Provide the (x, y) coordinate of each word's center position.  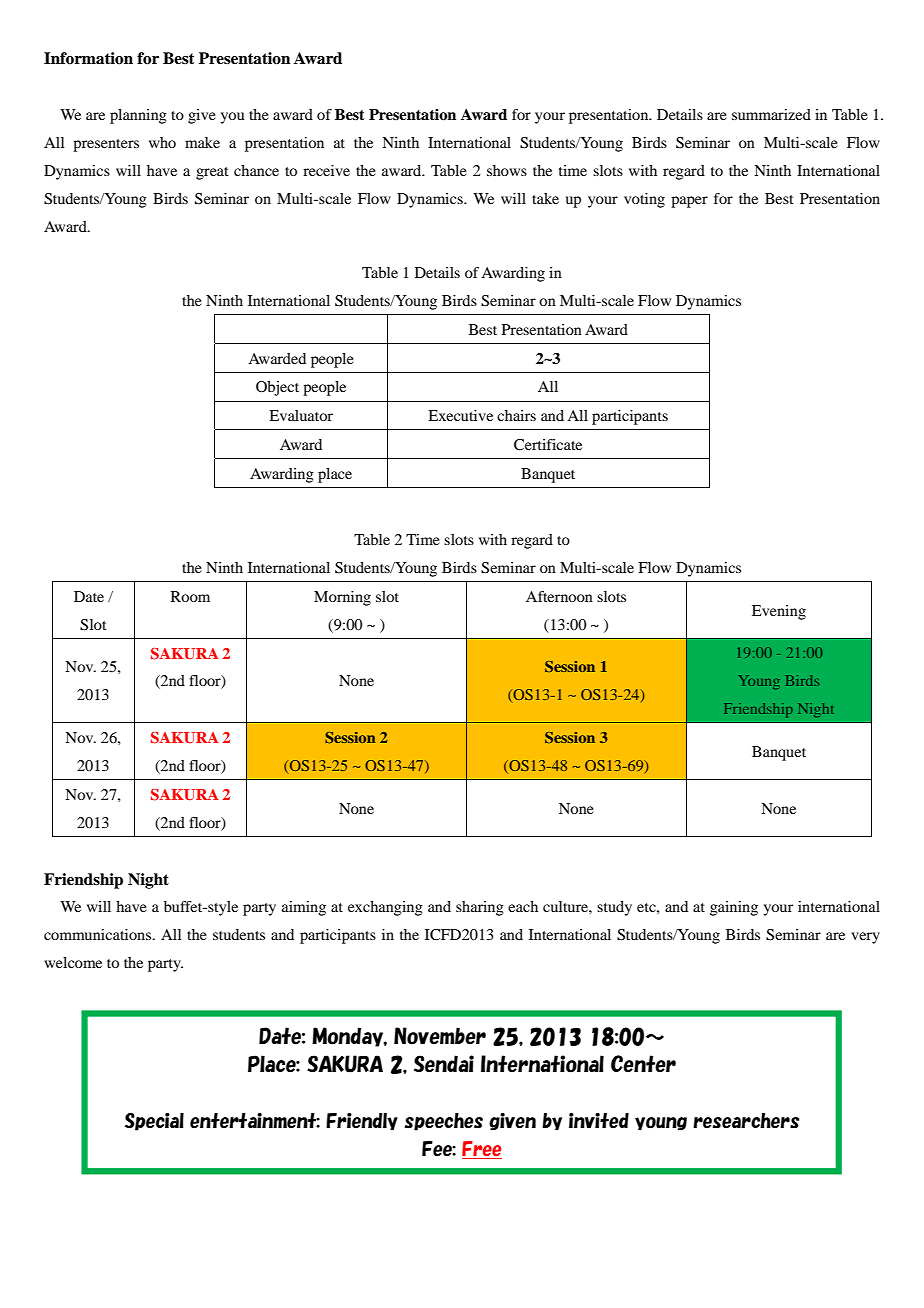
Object (277, 388)
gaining (734, 908)
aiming (304, 908)
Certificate (548, 445)
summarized (771, 114)
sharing (480, 908)
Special (154, 1122)
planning (138, 116)
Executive (460, 415)
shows (507, 170)
